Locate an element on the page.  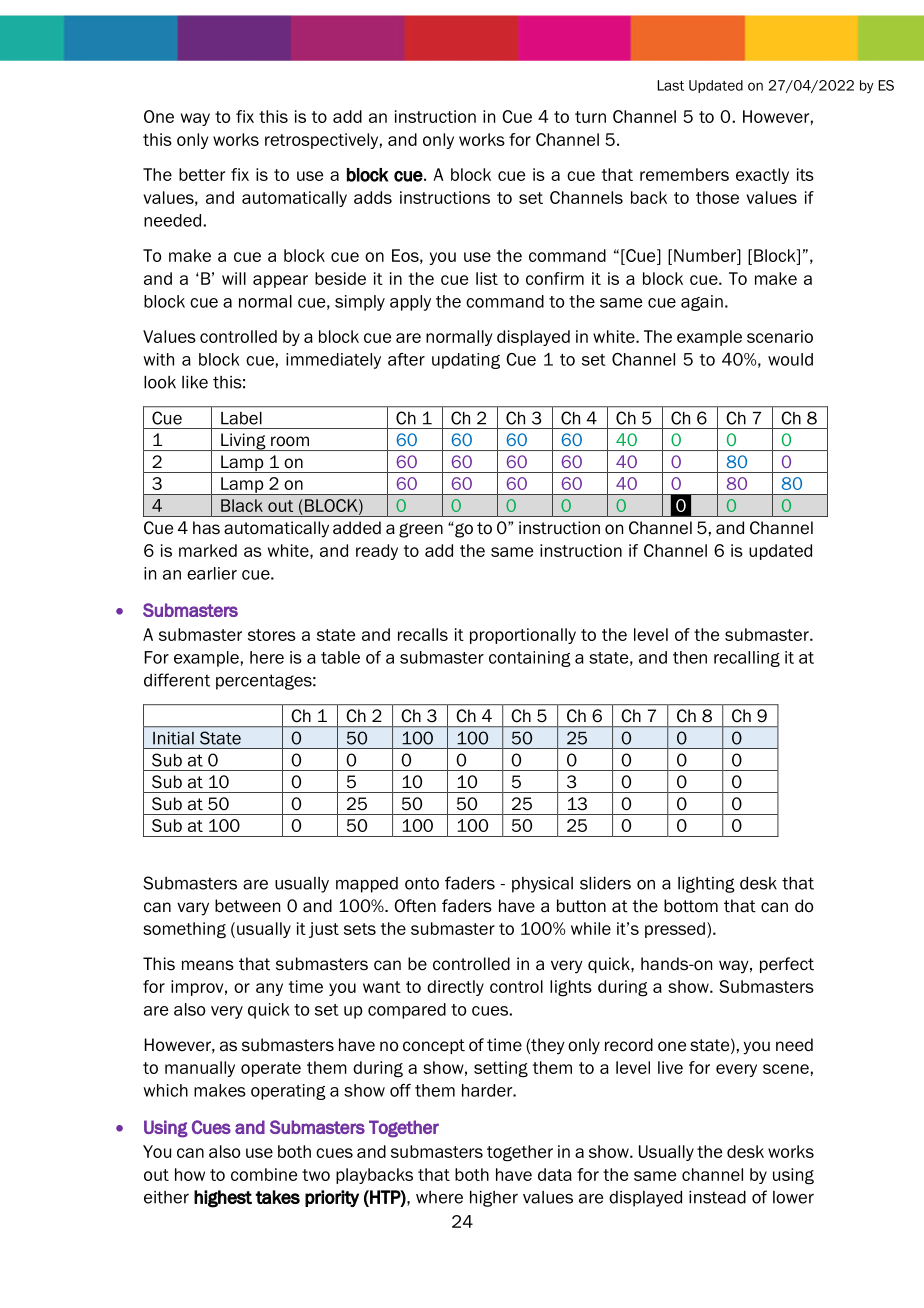
turn is located at coordinates (590, 117).
